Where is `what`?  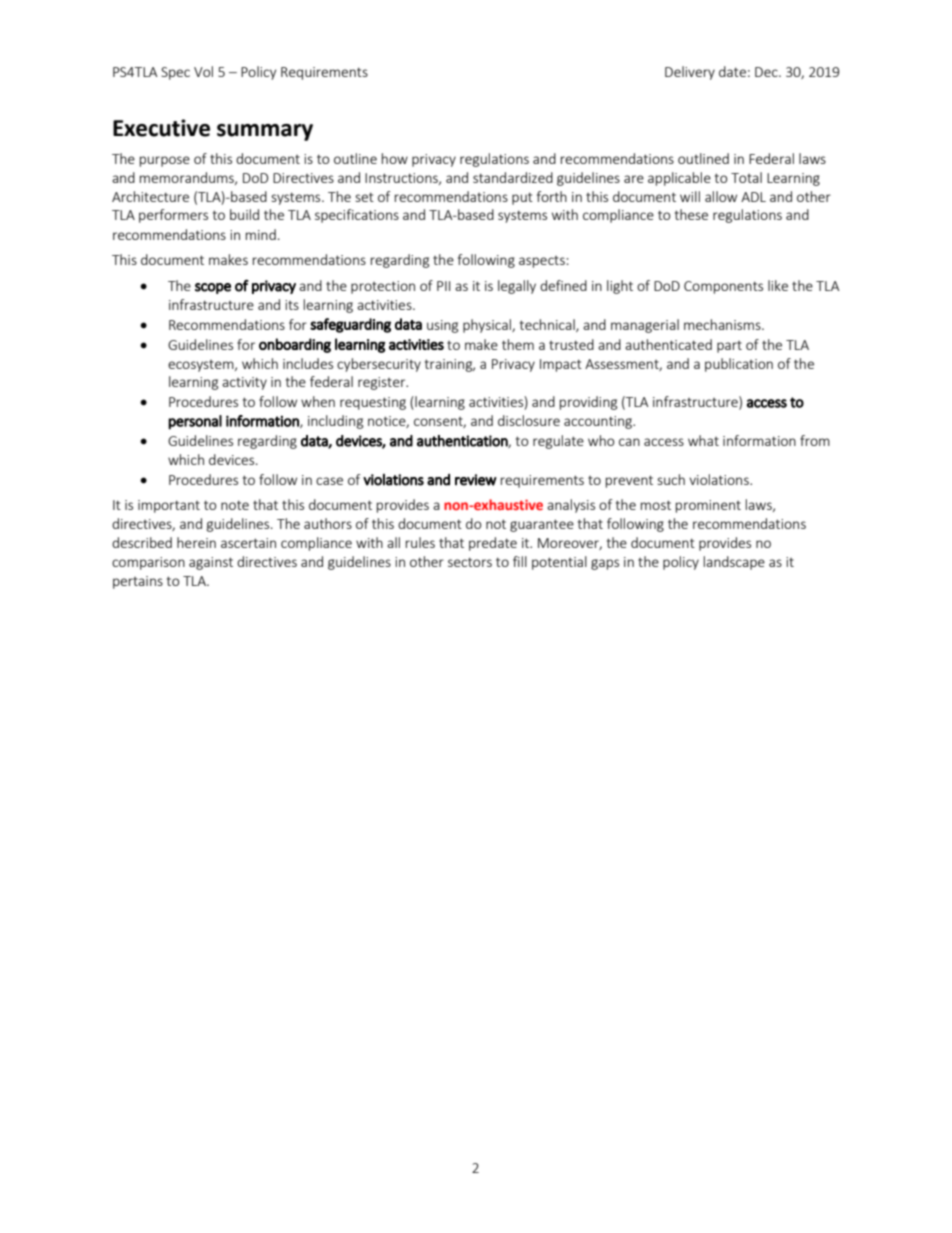
what is located at coordinates (703, 440).
